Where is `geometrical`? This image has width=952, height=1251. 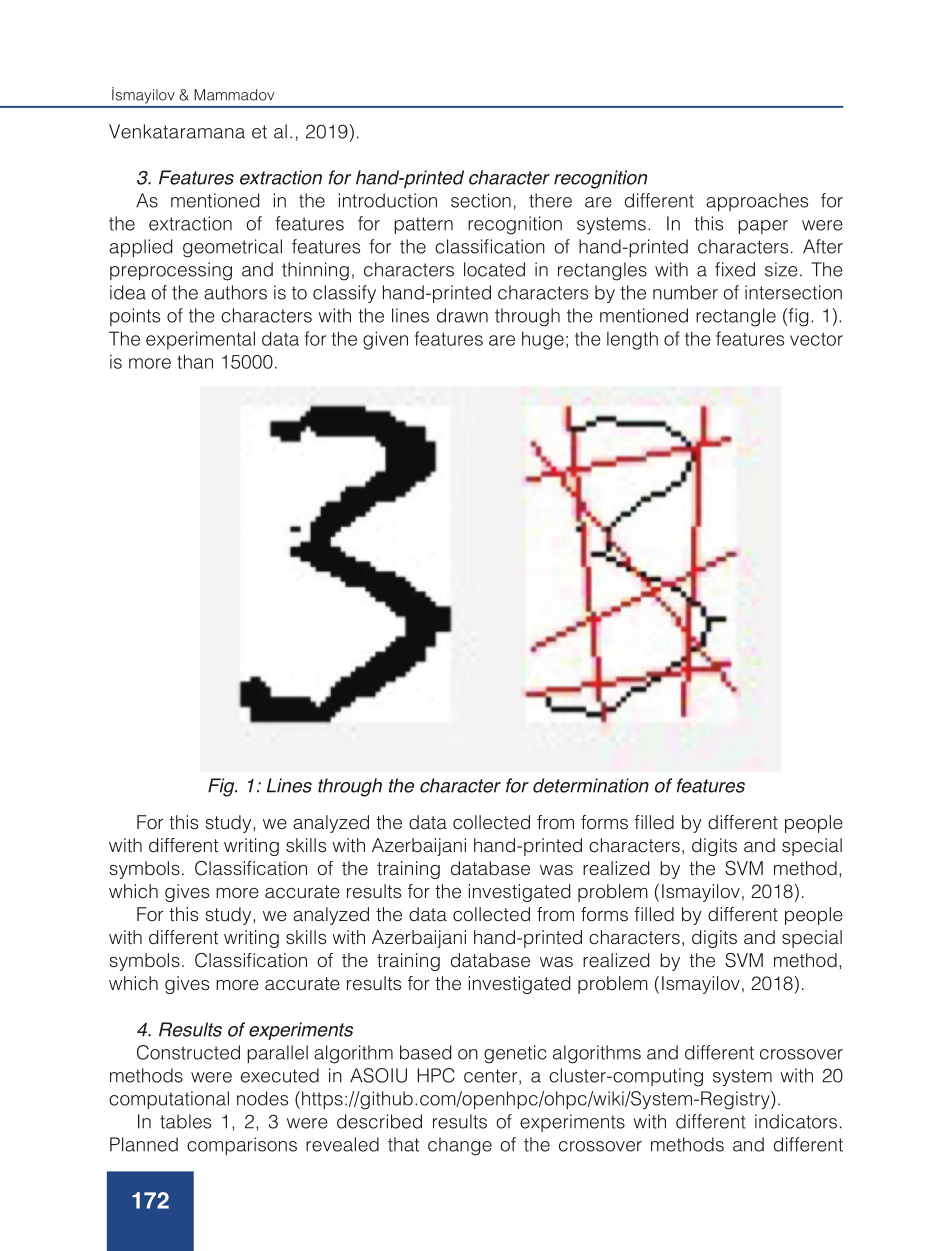
geometrical is located at coordinates (232, 248).
